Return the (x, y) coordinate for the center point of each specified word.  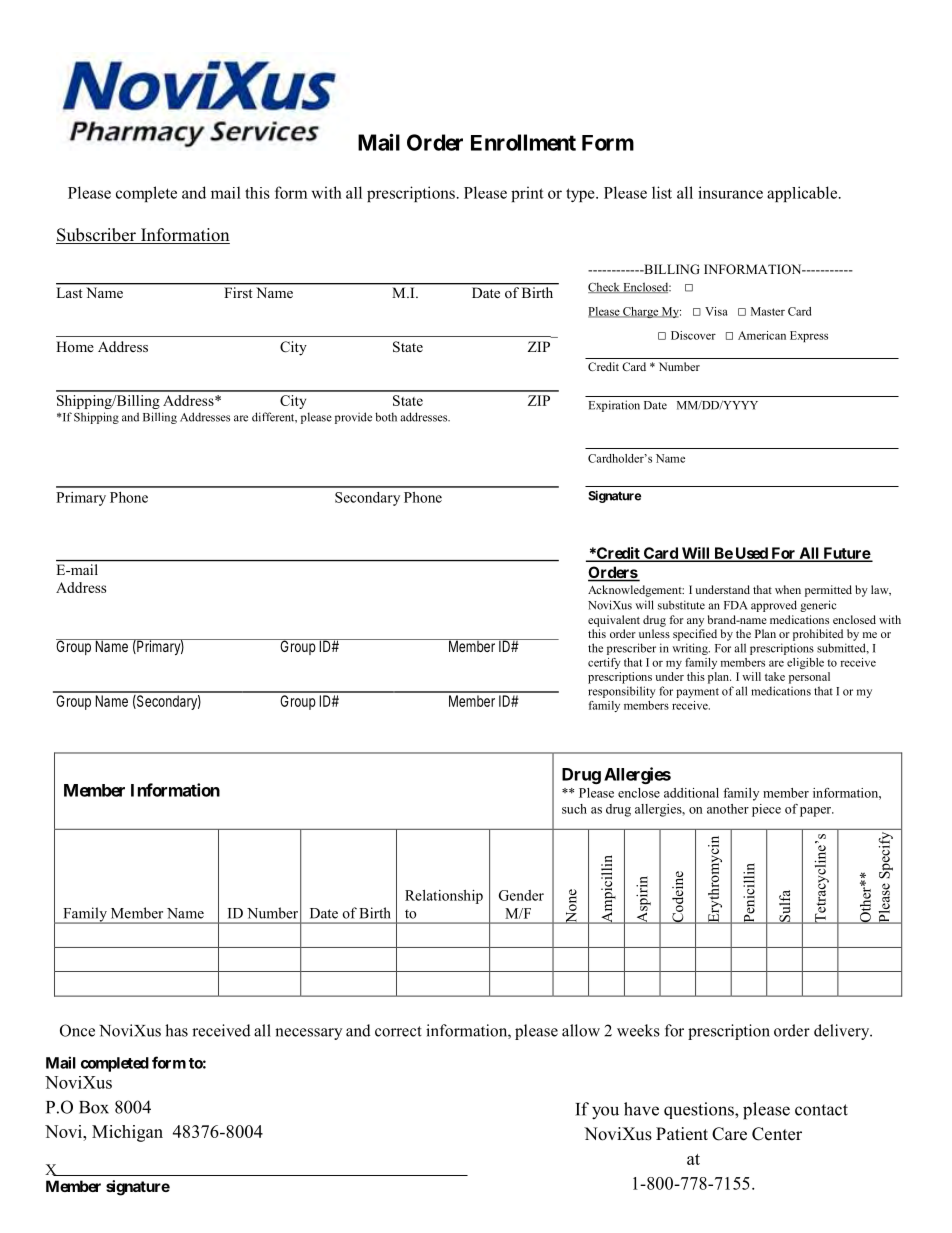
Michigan (127, 1133)
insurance (730, 192)
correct (398, 1031)
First (238, 292)
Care (729, 1134)
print (527, 194)
